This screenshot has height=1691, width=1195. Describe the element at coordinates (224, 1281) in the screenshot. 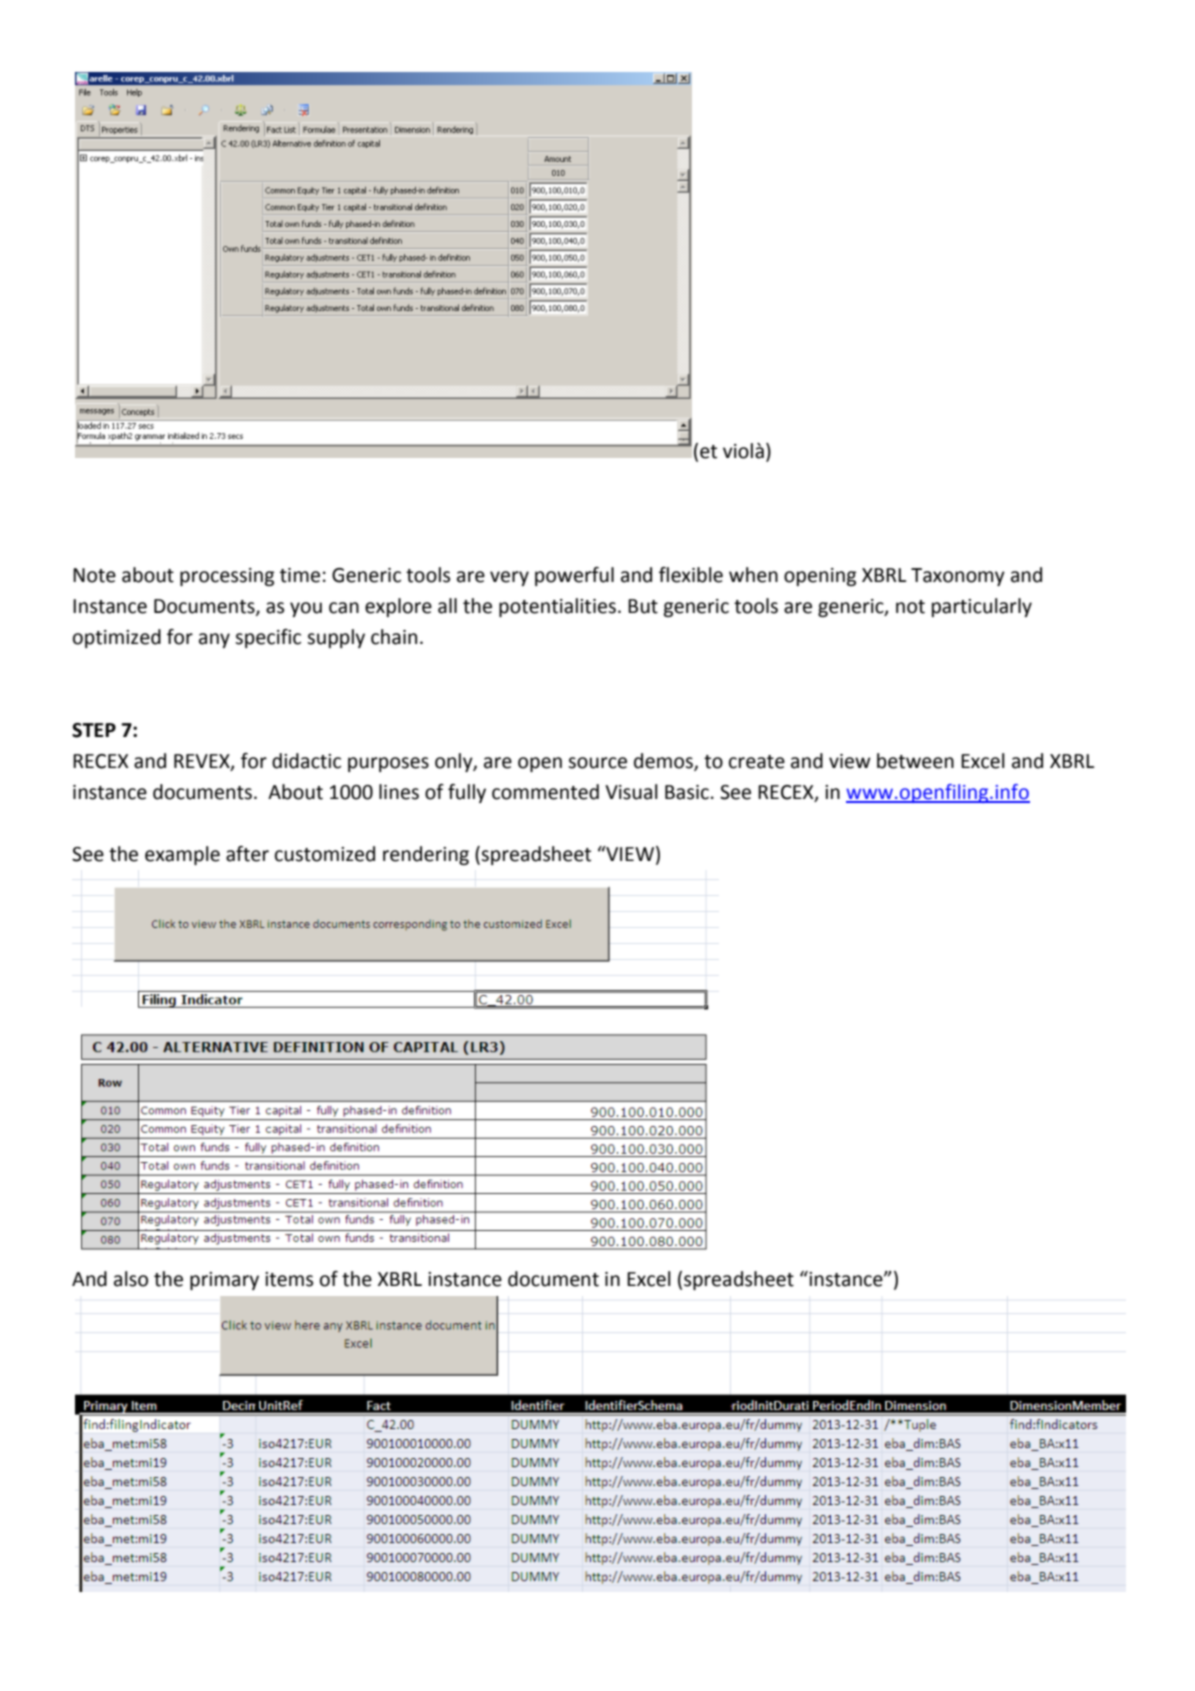

I see `primary` at that location.
